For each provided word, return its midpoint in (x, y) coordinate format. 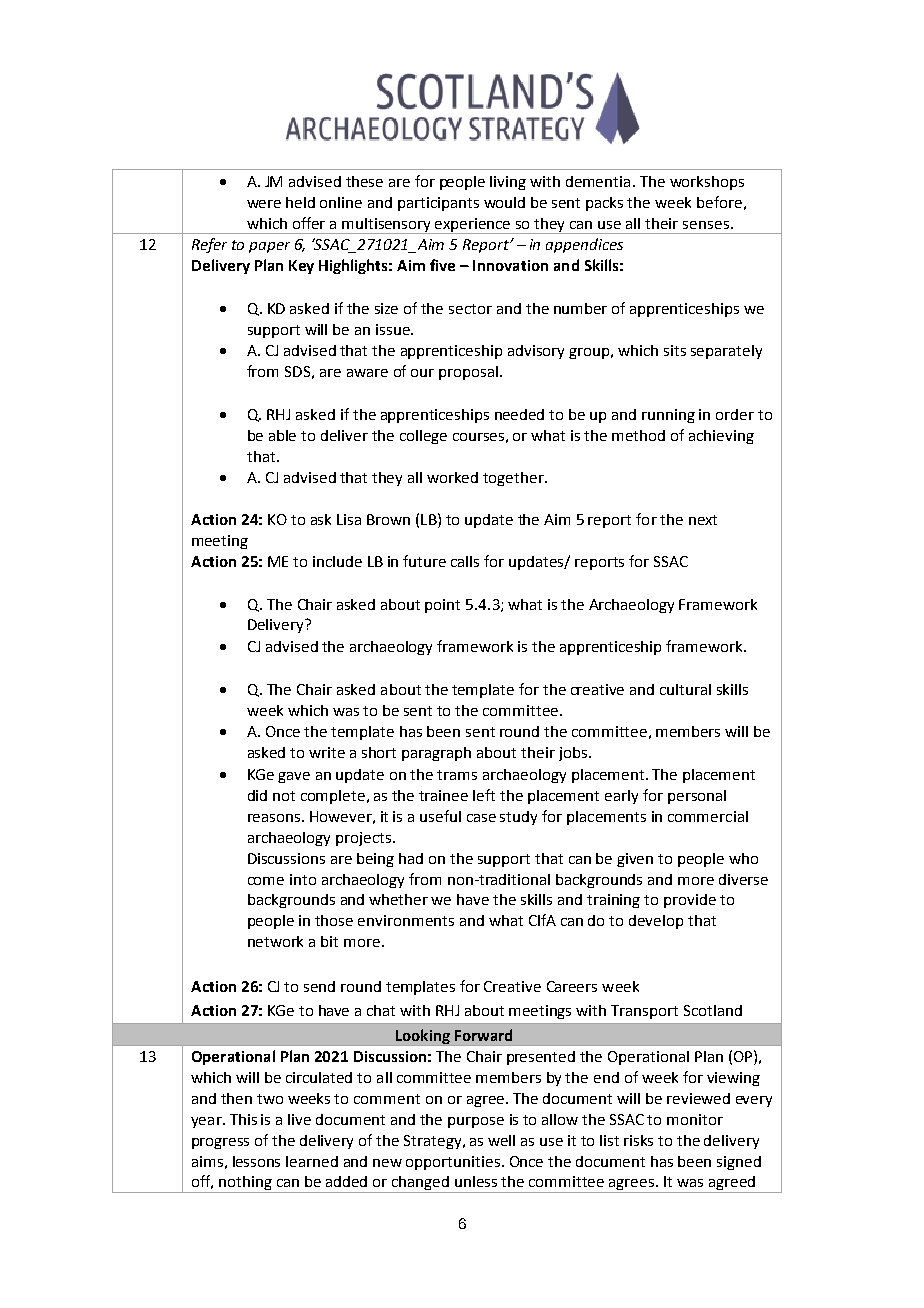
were (264, 204)
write (327, 752)
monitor (695, 1119)
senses (706, 225)
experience (474, 226)
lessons (256, 1161)
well (501, 1140)
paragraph (436, 754)
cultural (685, 689)
